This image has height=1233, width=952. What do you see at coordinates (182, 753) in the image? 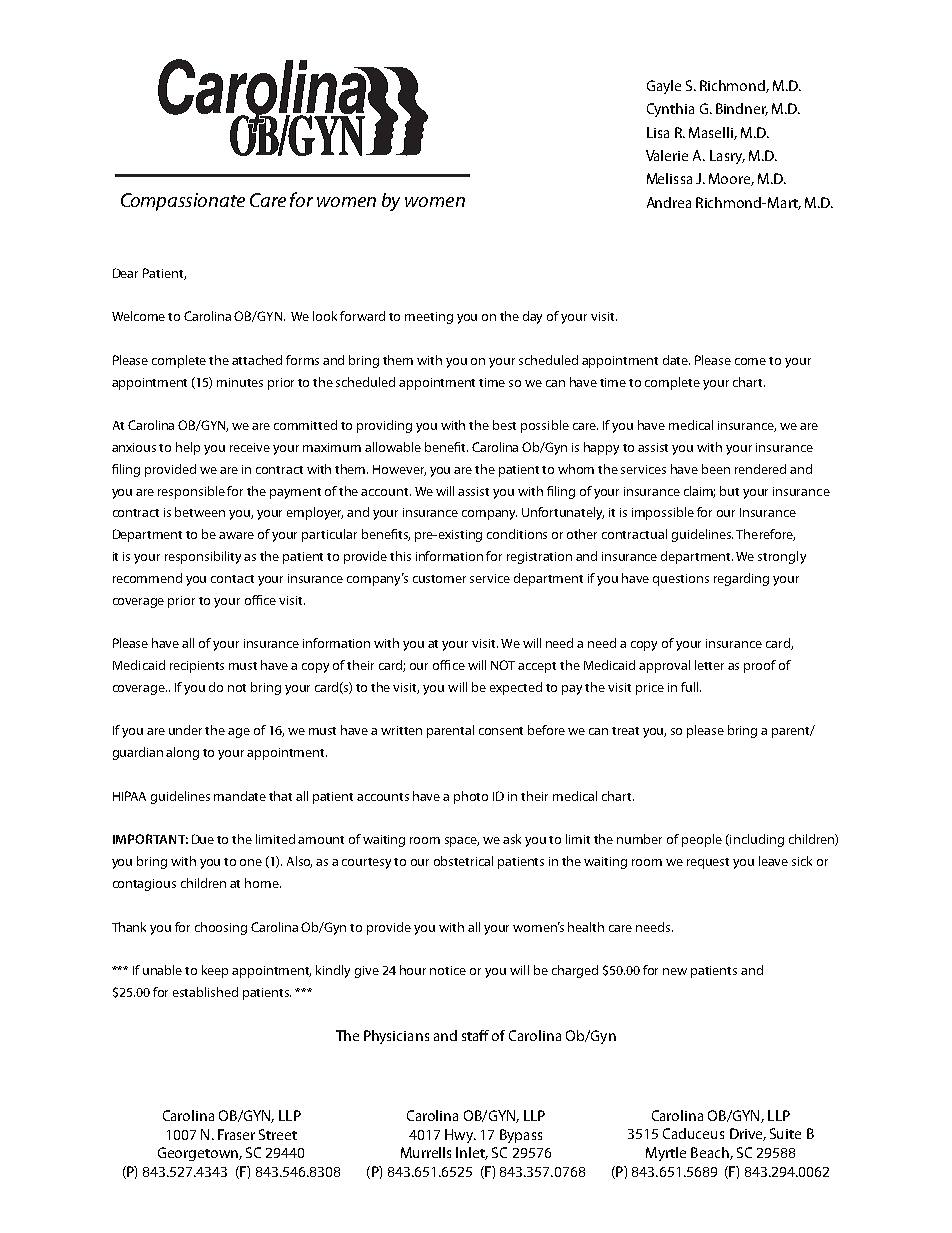
I see `along` at bounding box center [182, 753].
